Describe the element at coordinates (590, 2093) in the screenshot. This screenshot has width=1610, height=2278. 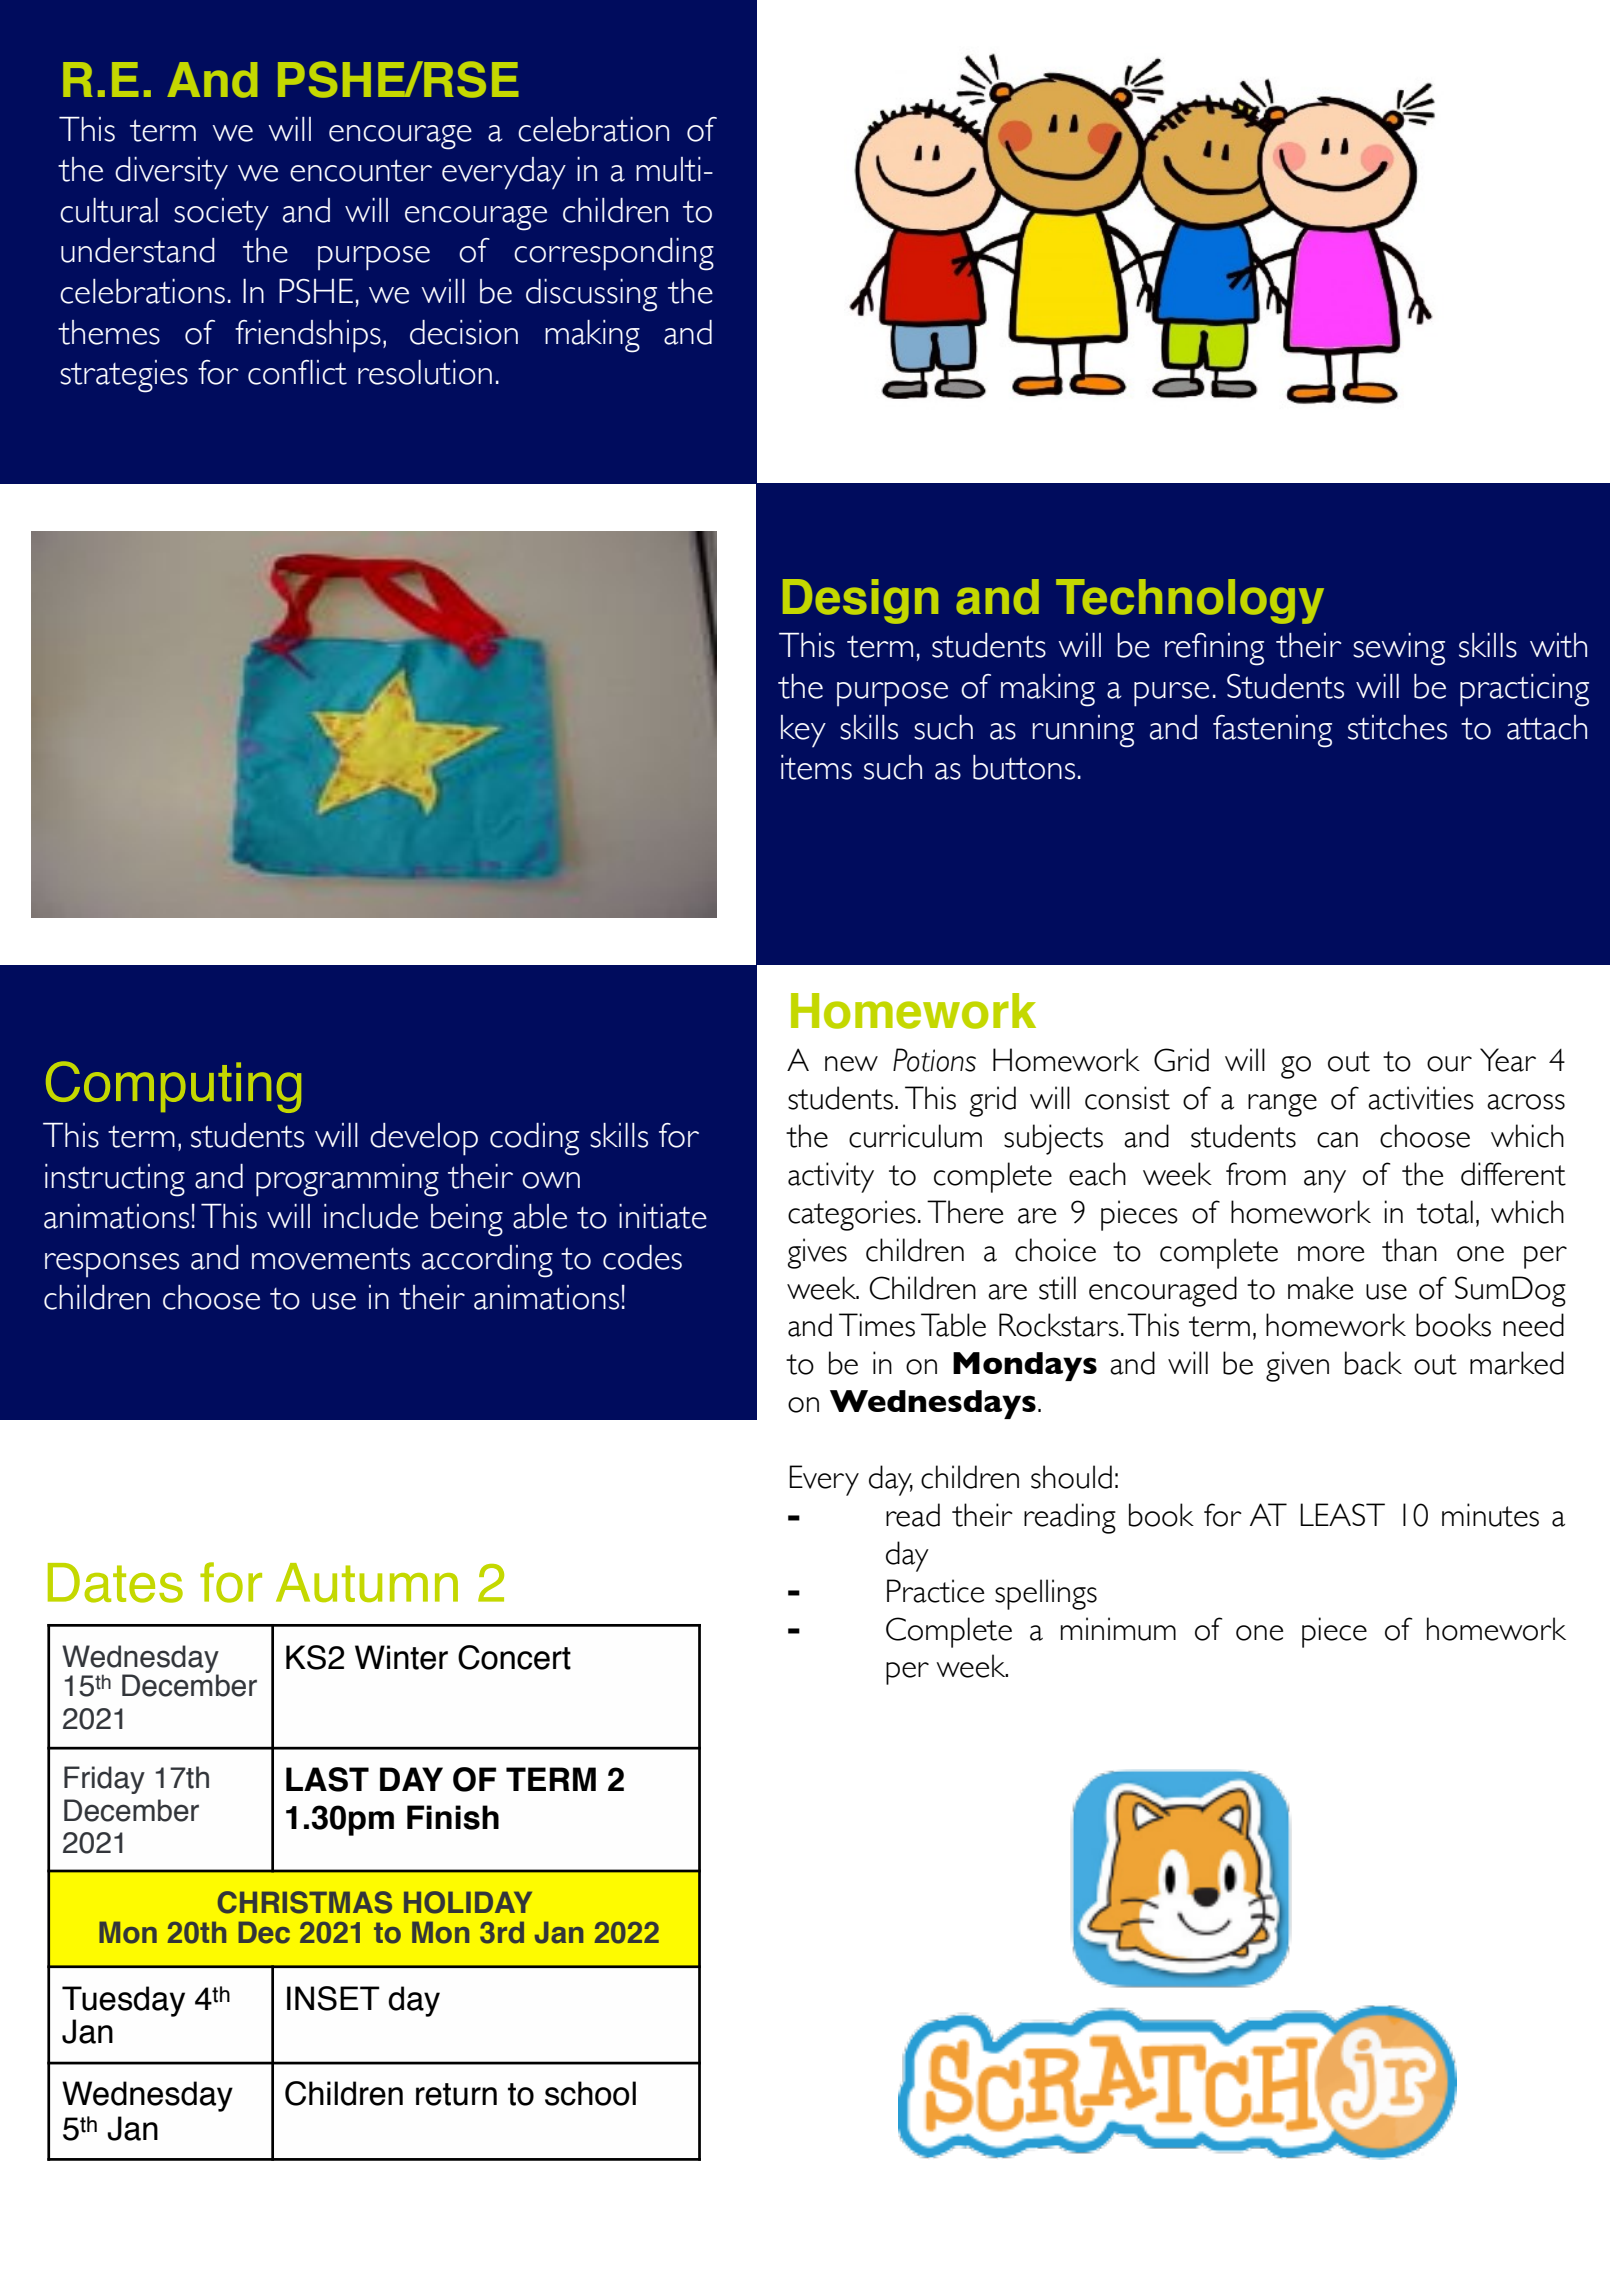
I see `school` at that location.
